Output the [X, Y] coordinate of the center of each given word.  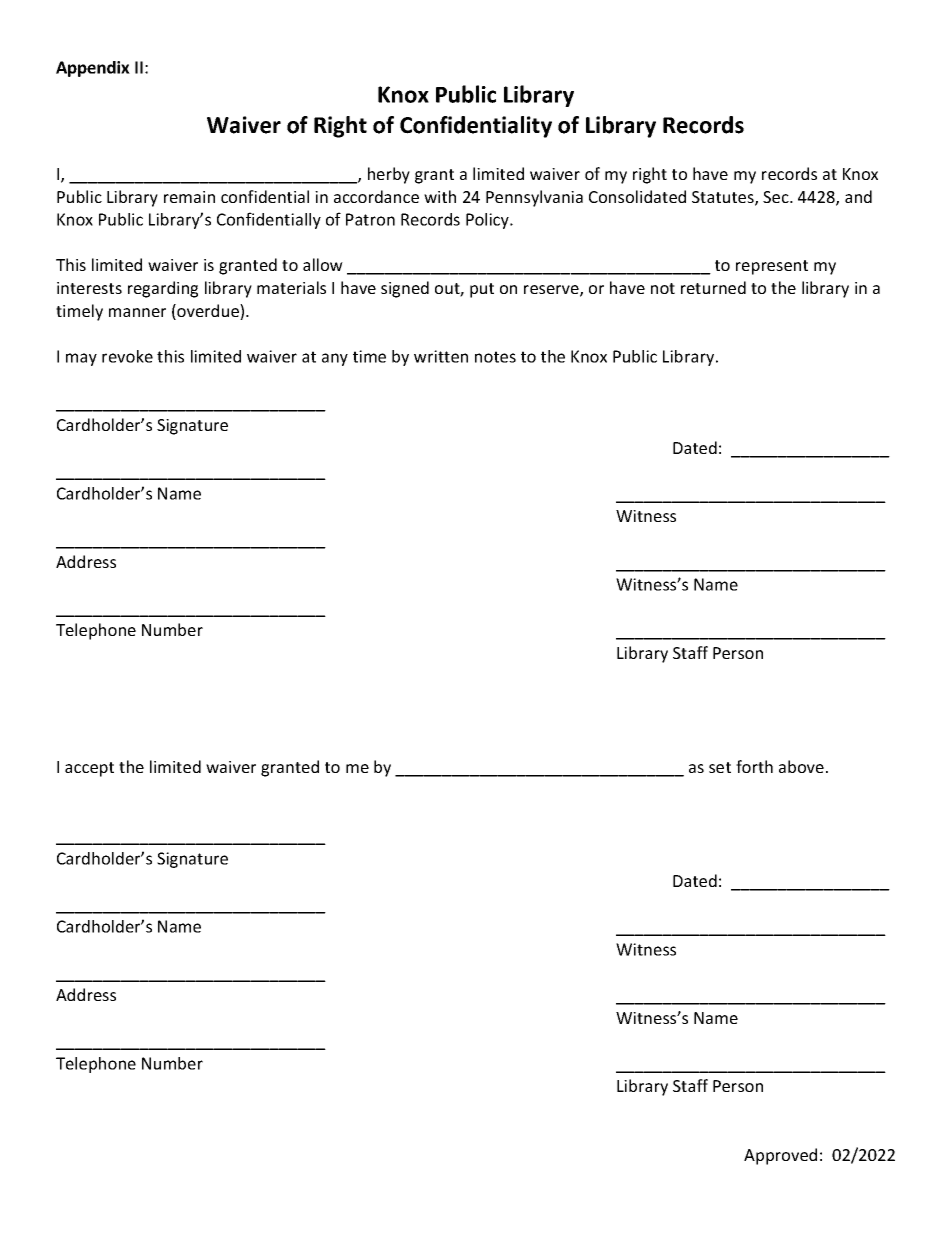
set [720, 767]
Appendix [93, 69]
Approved [780, 1156]
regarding [163, 289]
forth [754, 766]
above [801, 766]
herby [389, 175]
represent [772, 267]
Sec [777, 197]
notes [495, 357]
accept [89, 769]
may [81, 359]
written [441, 356]
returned [713, 287]
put [482, 290]
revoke [127, 356]
